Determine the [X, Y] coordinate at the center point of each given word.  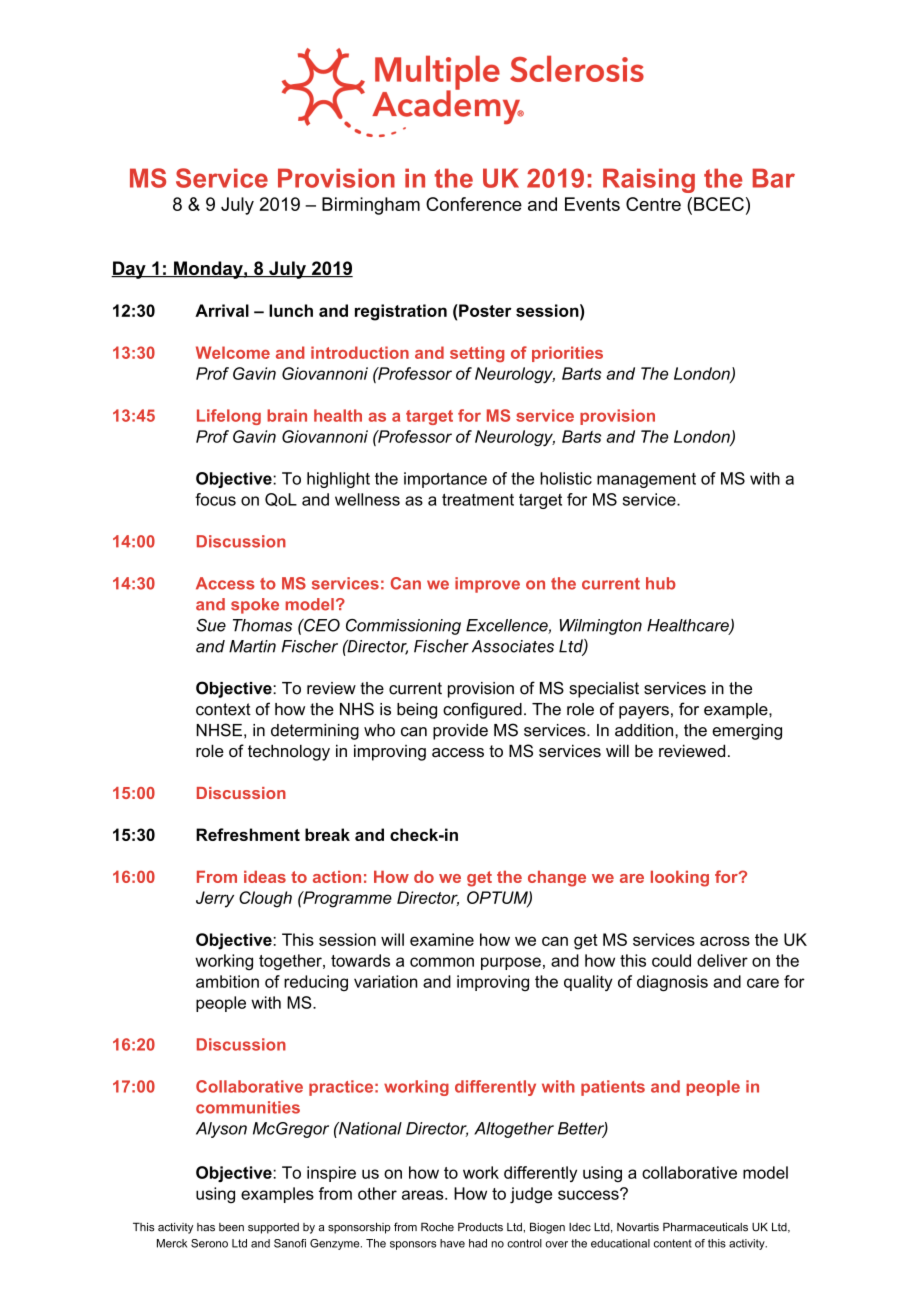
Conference [474, 204]
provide [460, 732]
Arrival [222, 310]
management [646, 480]
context [223, 709]
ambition [227, 981]
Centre [653, 204]
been [231, 1227]
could [671, 960]
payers [644, 712]
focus [215, 499]
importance [445, 480]
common [442, 962]
